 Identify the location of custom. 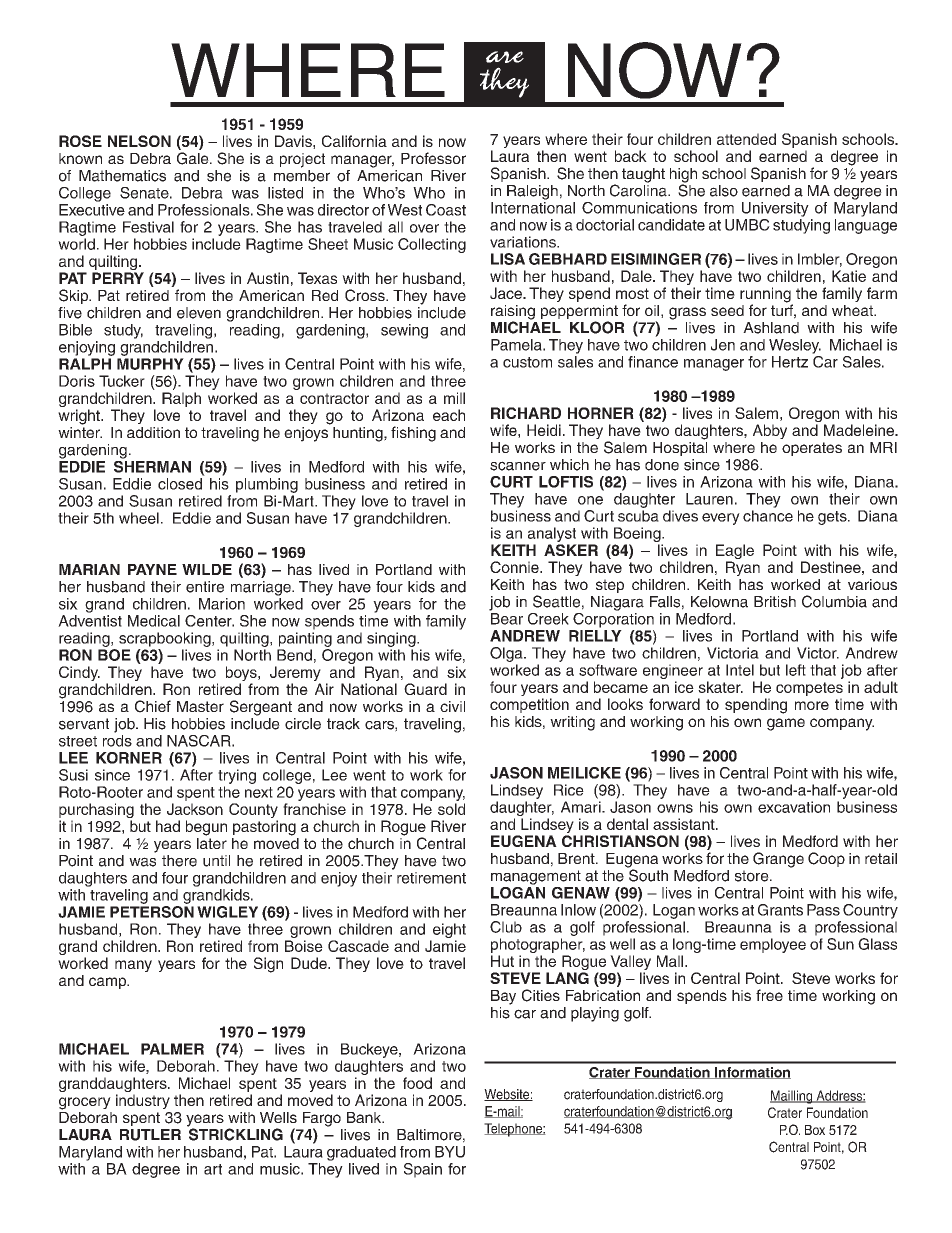
(527, 362).
